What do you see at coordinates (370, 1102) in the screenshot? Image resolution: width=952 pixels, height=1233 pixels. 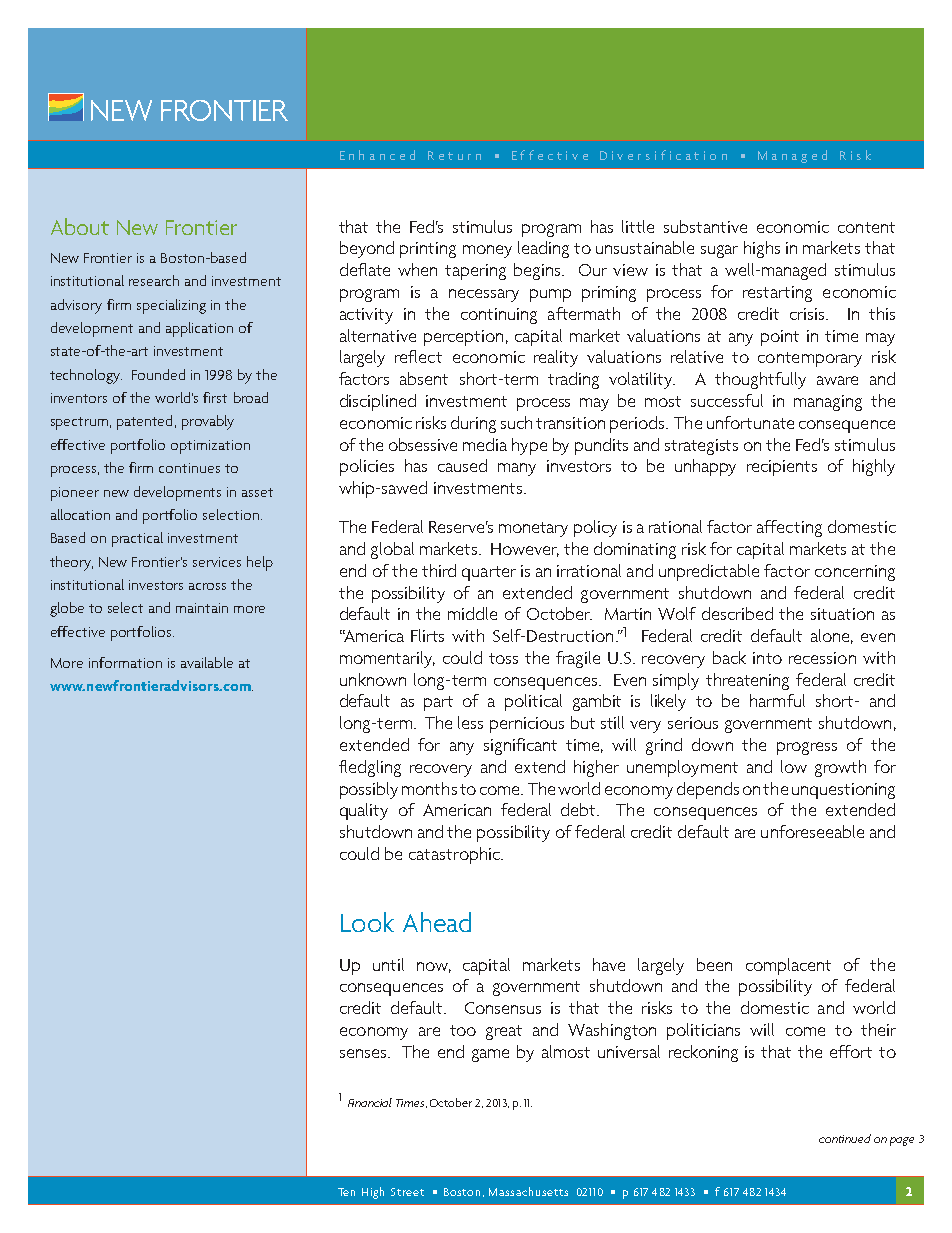 I see `Financial` at bounding box center [370, 1102].
